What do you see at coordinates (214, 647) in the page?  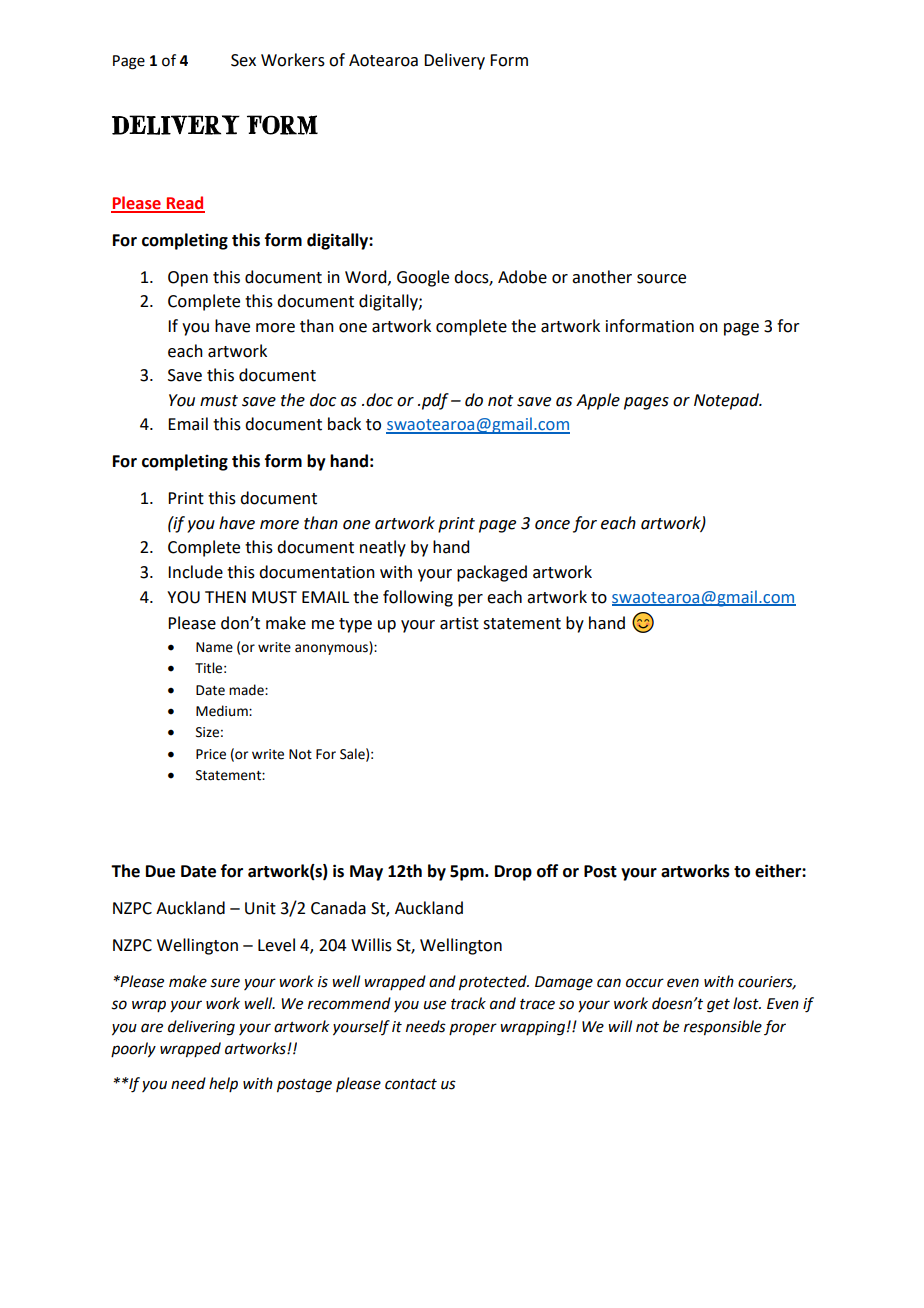 I see `Name` at bounding box center [214, 647].
